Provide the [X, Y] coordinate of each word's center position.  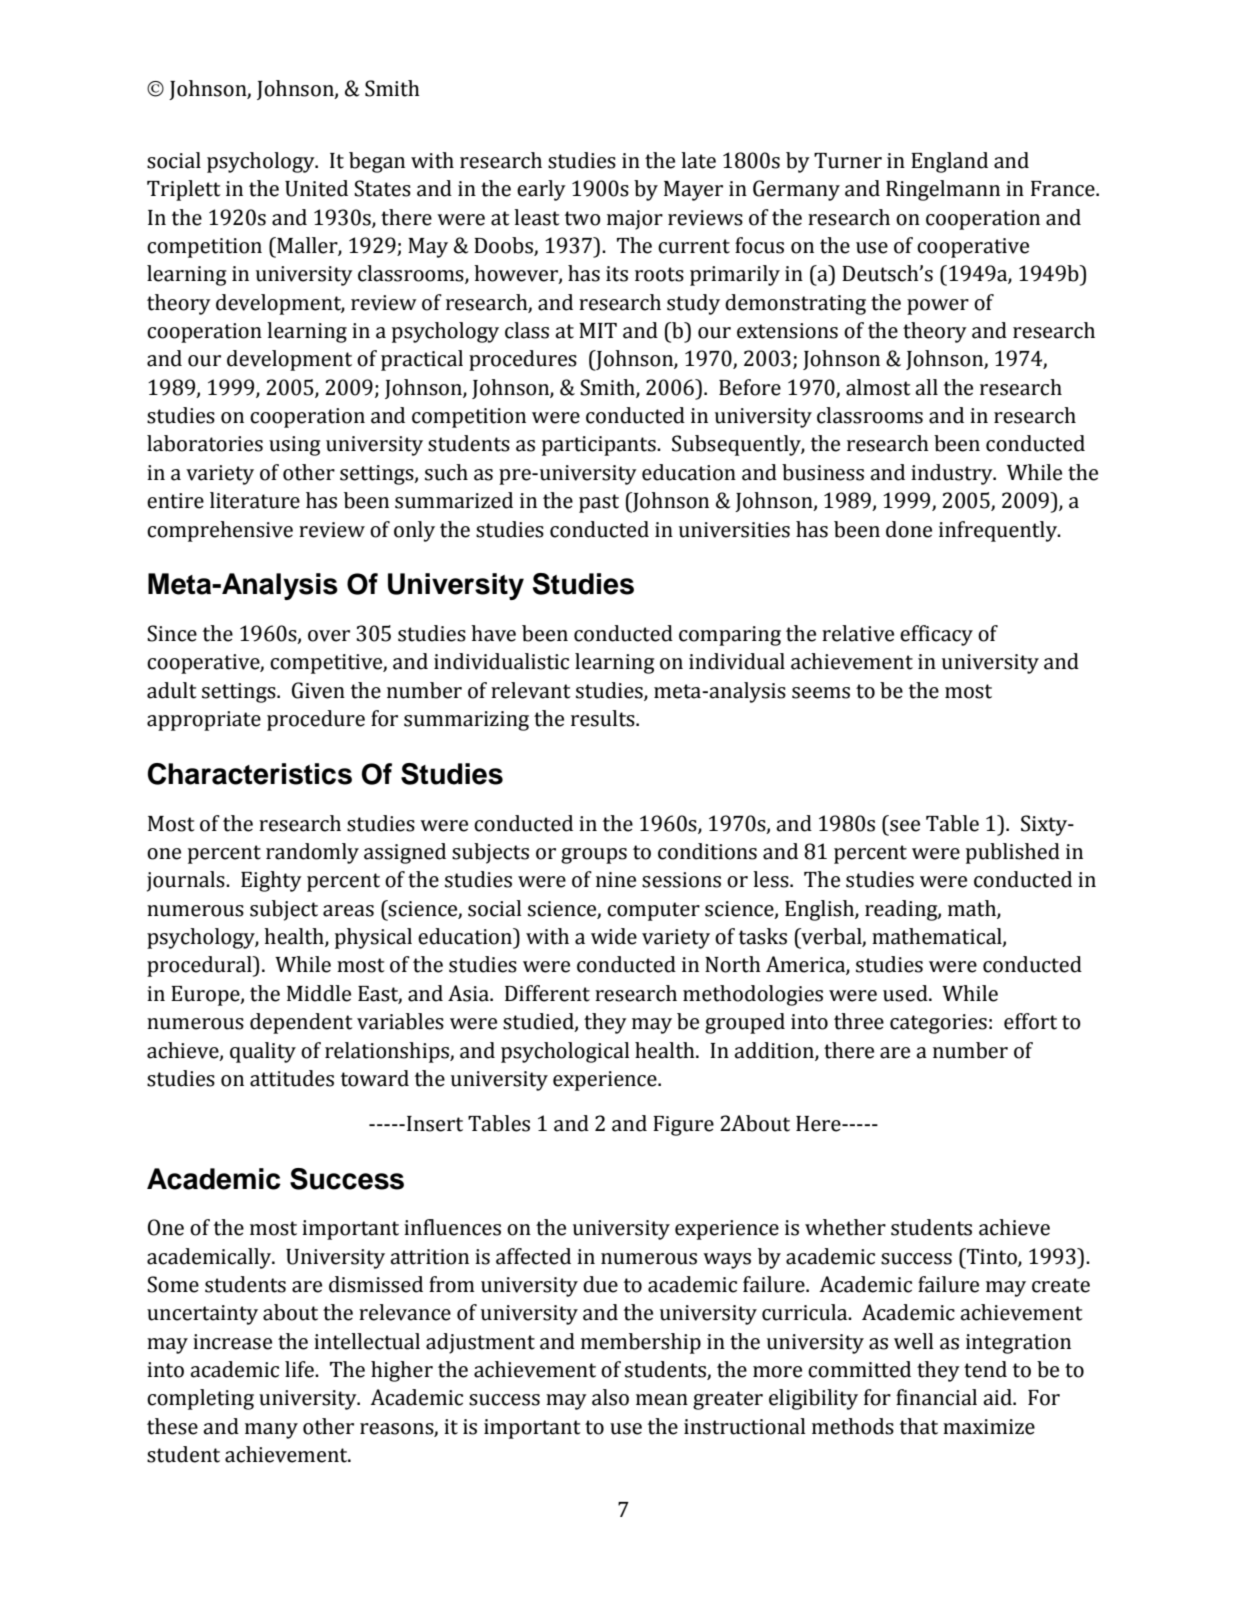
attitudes [292, 1078]
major [635, 220]
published [1013, 853]
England [949, 162]
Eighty [271, 881]
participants [600, 446]
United [316, 188]
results [604, 718]
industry [953, 474]
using [294, 446]
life [300, 1369]
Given [318, 690]
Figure [683, 1126]
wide [614, 936]
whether [845, 1227]
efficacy [936, 635]
